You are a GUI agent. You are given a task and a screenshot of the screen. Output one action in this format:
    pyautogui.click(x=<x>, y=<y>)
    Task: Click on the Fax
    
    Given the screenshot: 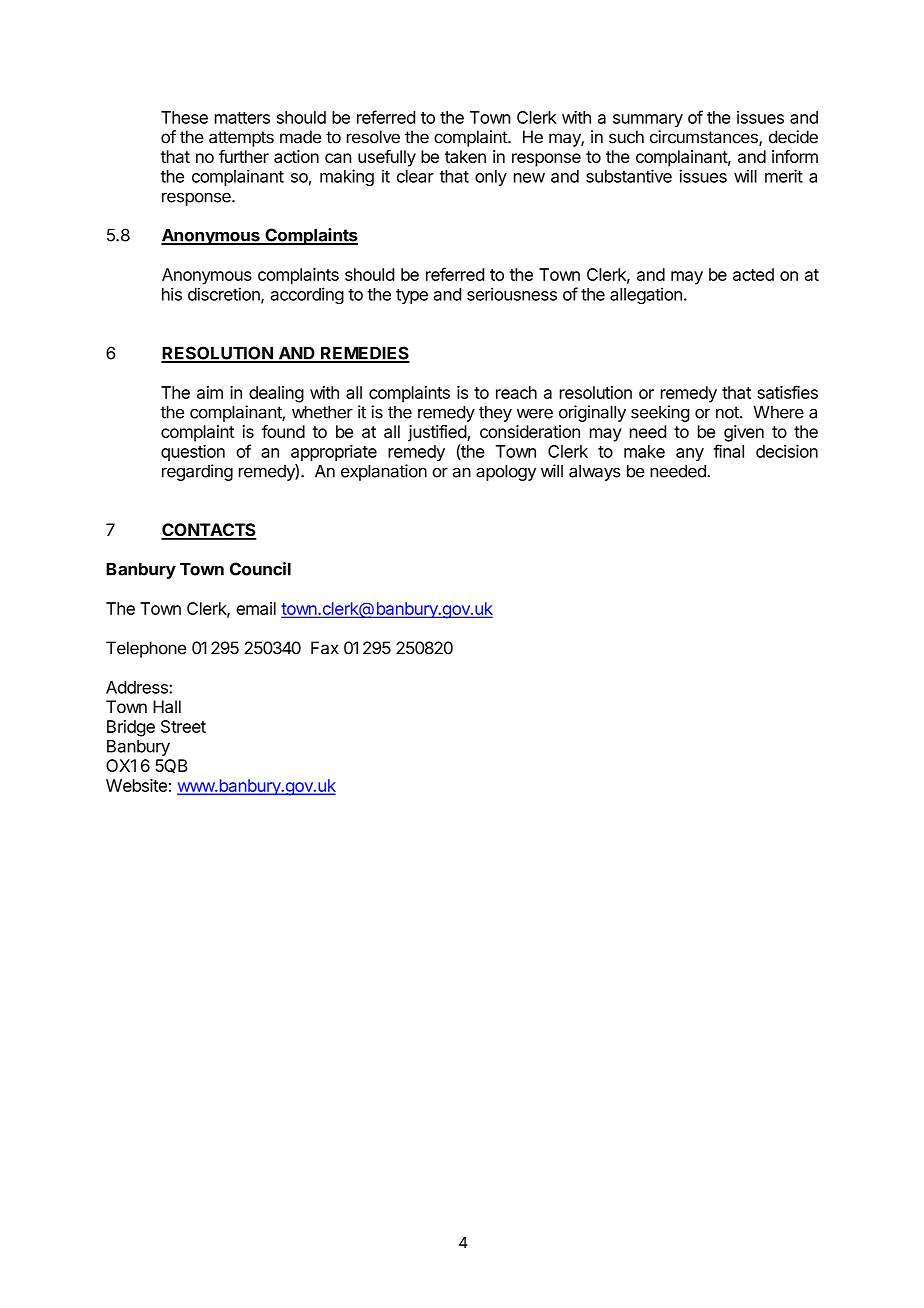 What is the action you would take?
    pyautogui.click(x=325, y=648)
